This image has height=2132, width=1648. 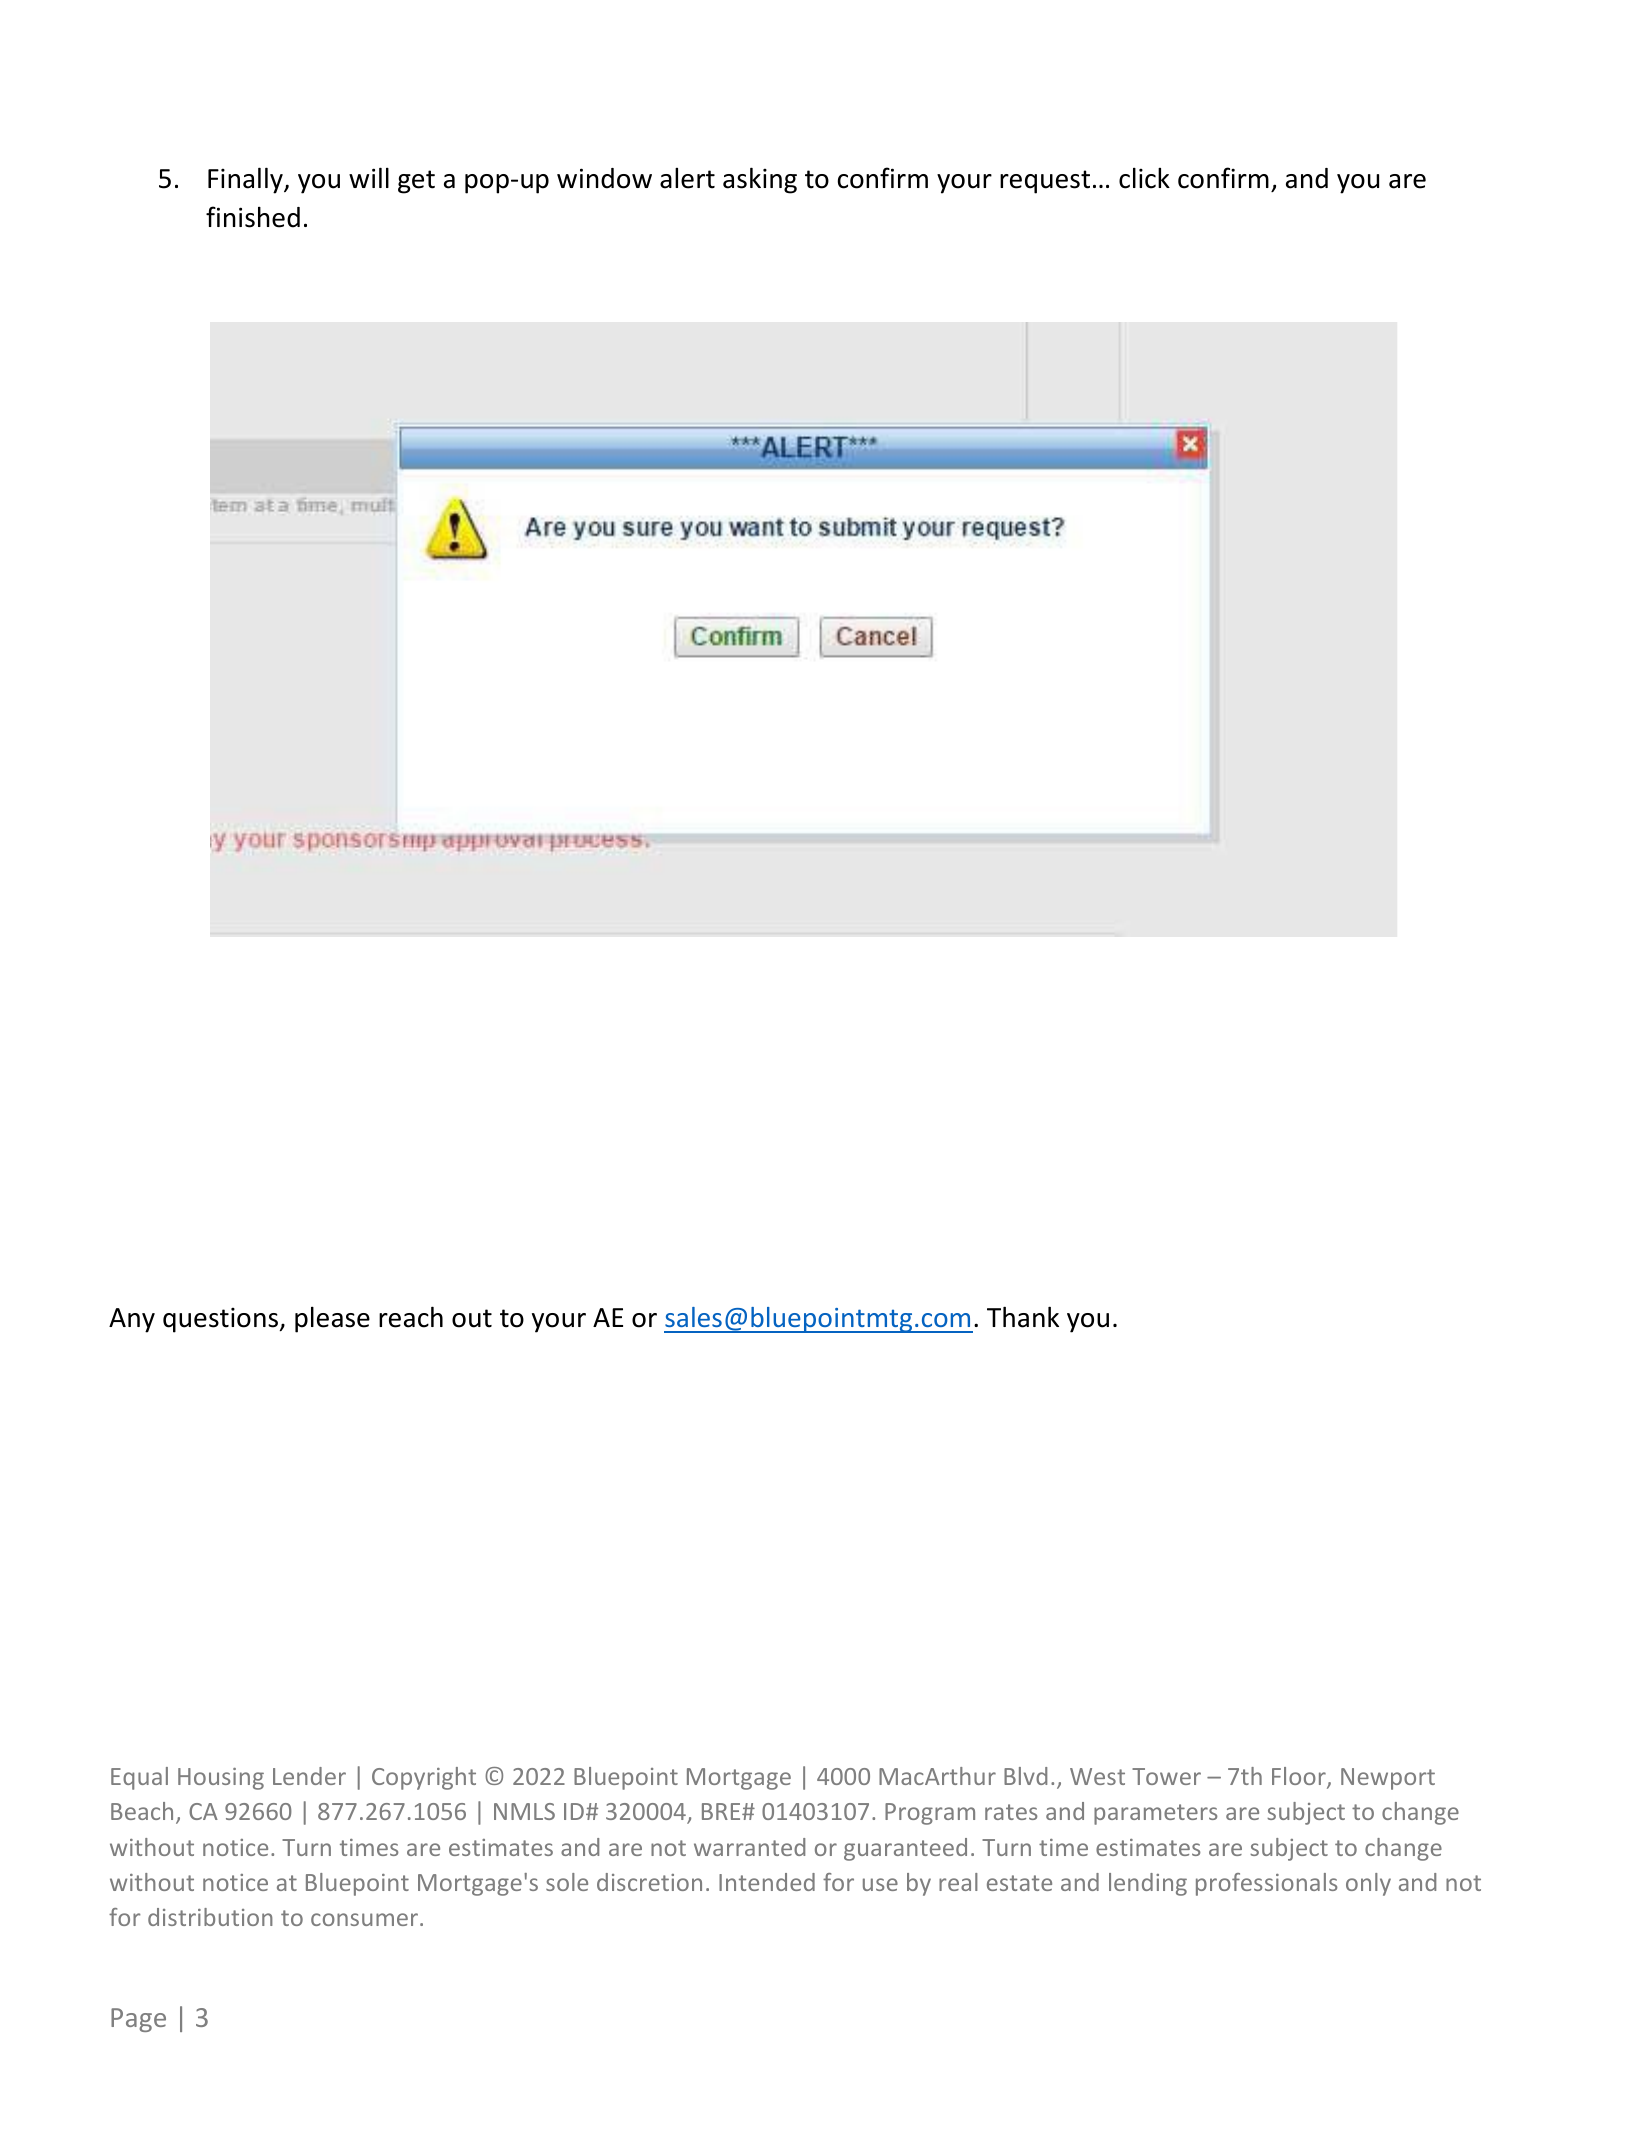 I want to click on finished, so click(x=253, y=217).
